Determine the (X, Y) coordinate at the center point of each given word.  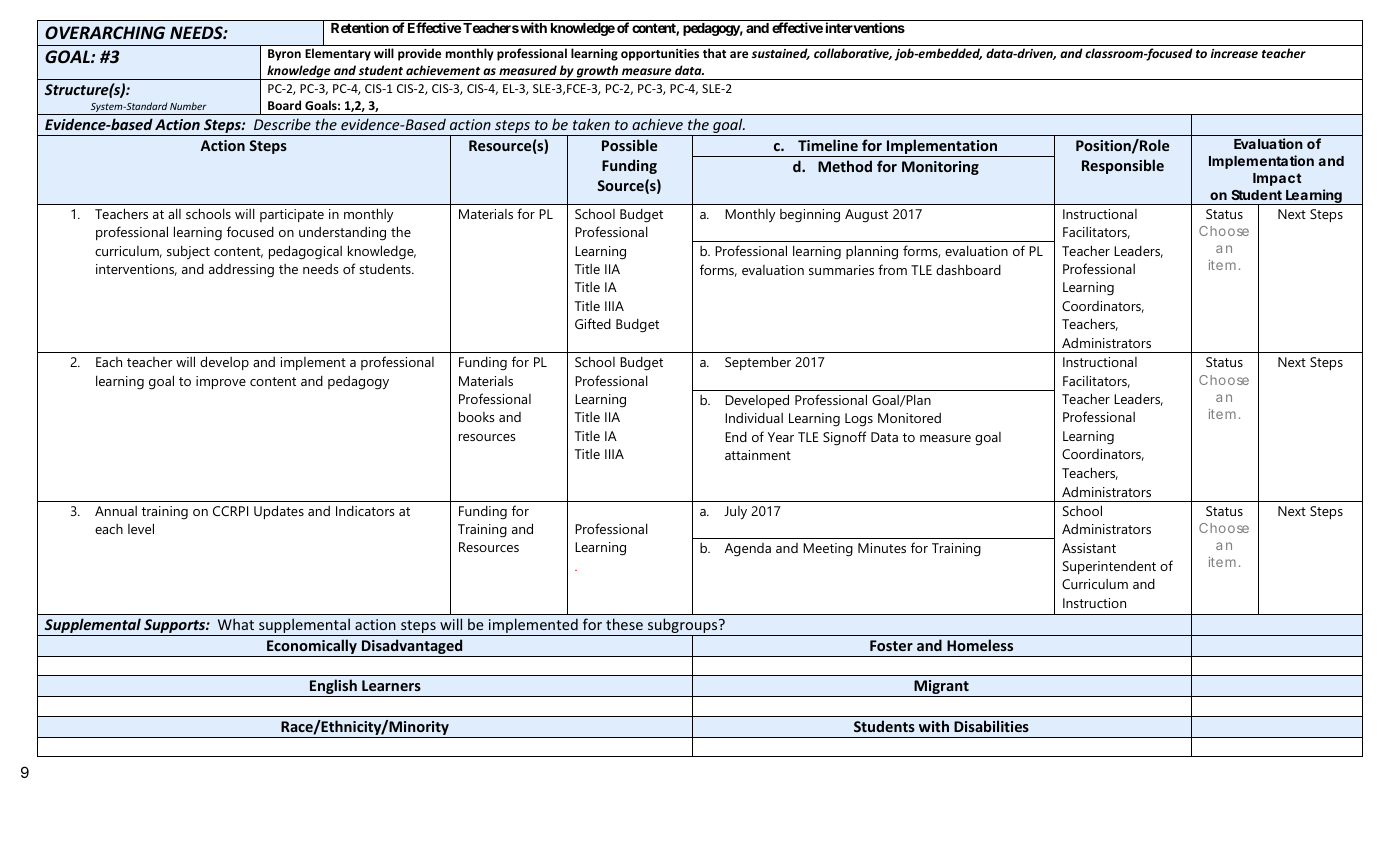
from (892, 269)
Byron (284, 55)
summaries (841, 270)
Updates (279, 512)
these (624, 624)
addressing (241, 270)
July (735, 513)
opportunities (660, 55)
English (333, 688)
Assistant (1089, 548)
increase (1234, 53)
